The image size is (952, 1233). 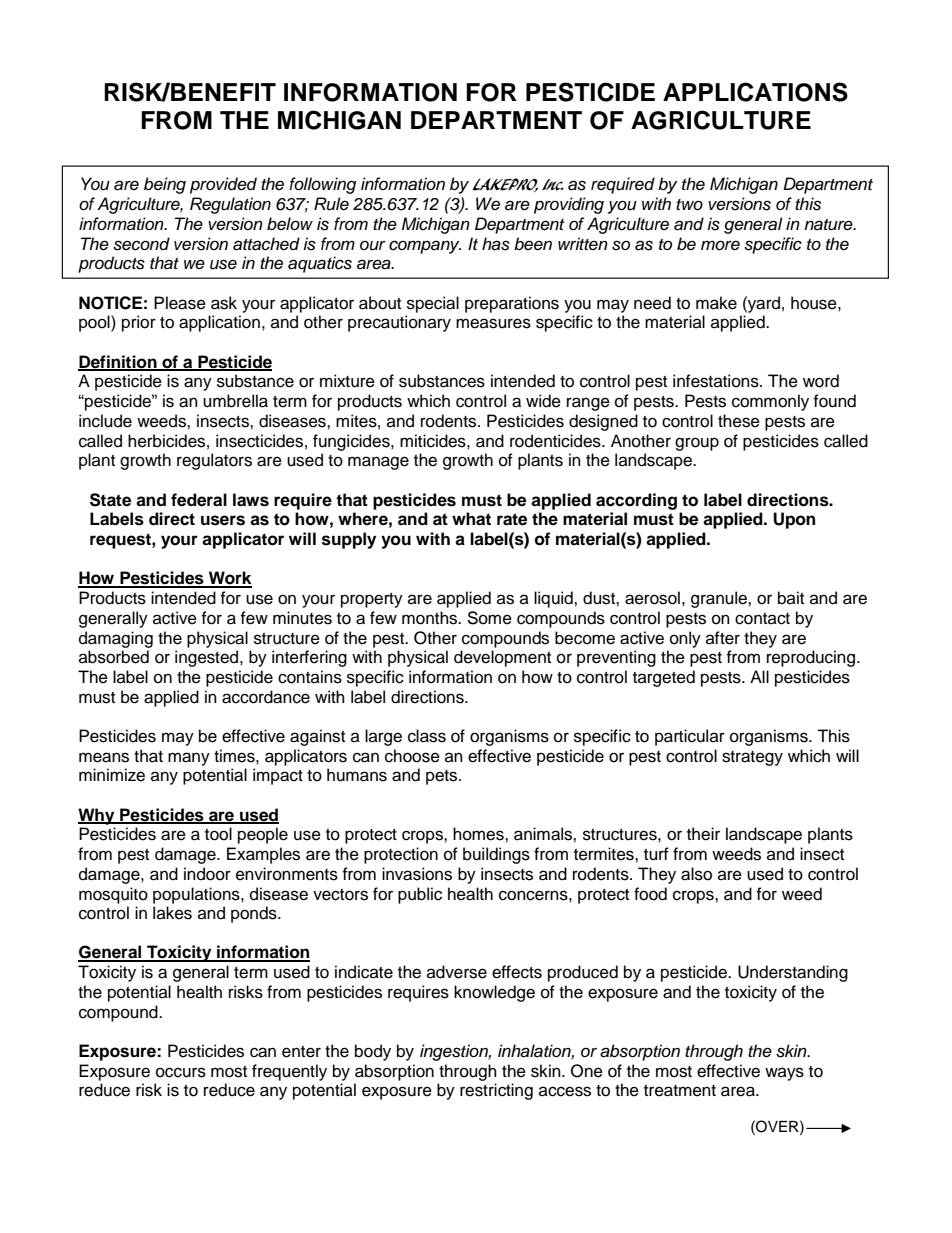 What do you see at coordinates (181, 1072) in the screenshot?
I see `occurs` at bounding box center [181, 1072].
